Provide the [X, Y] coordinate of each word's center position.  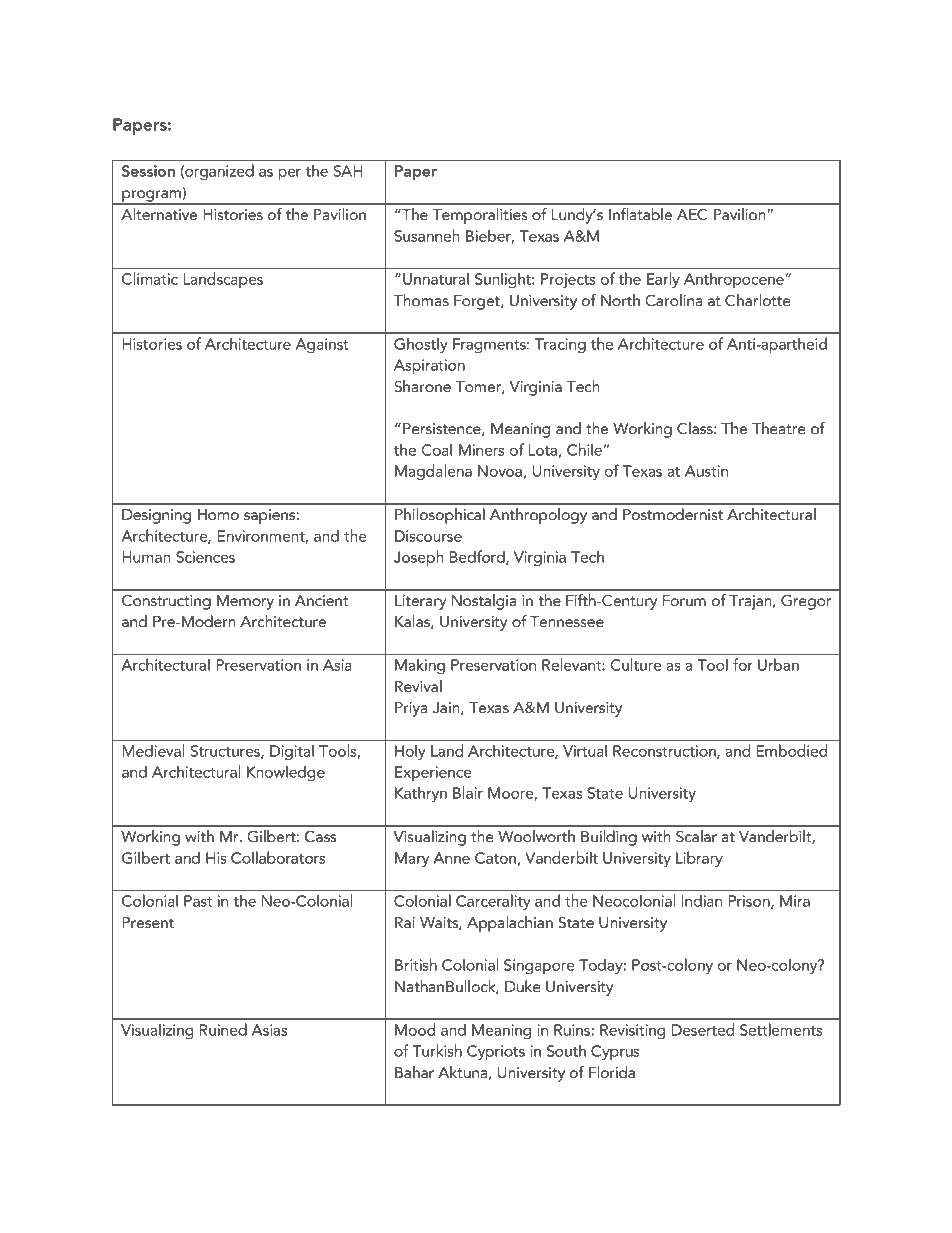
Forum [684, 601]
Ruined [223, 1029]
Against [322, 345]
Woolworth [536, 836]
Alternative [159, 214]
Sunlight [504, 280]
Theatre [779, 428]
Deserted [703, 1029]
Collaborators [278, 857]
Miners [481, 450]
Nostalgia [484, 602]
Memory [245, 602]
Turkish [437, 1050]
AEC [692, 214]
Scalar [696, 836]
